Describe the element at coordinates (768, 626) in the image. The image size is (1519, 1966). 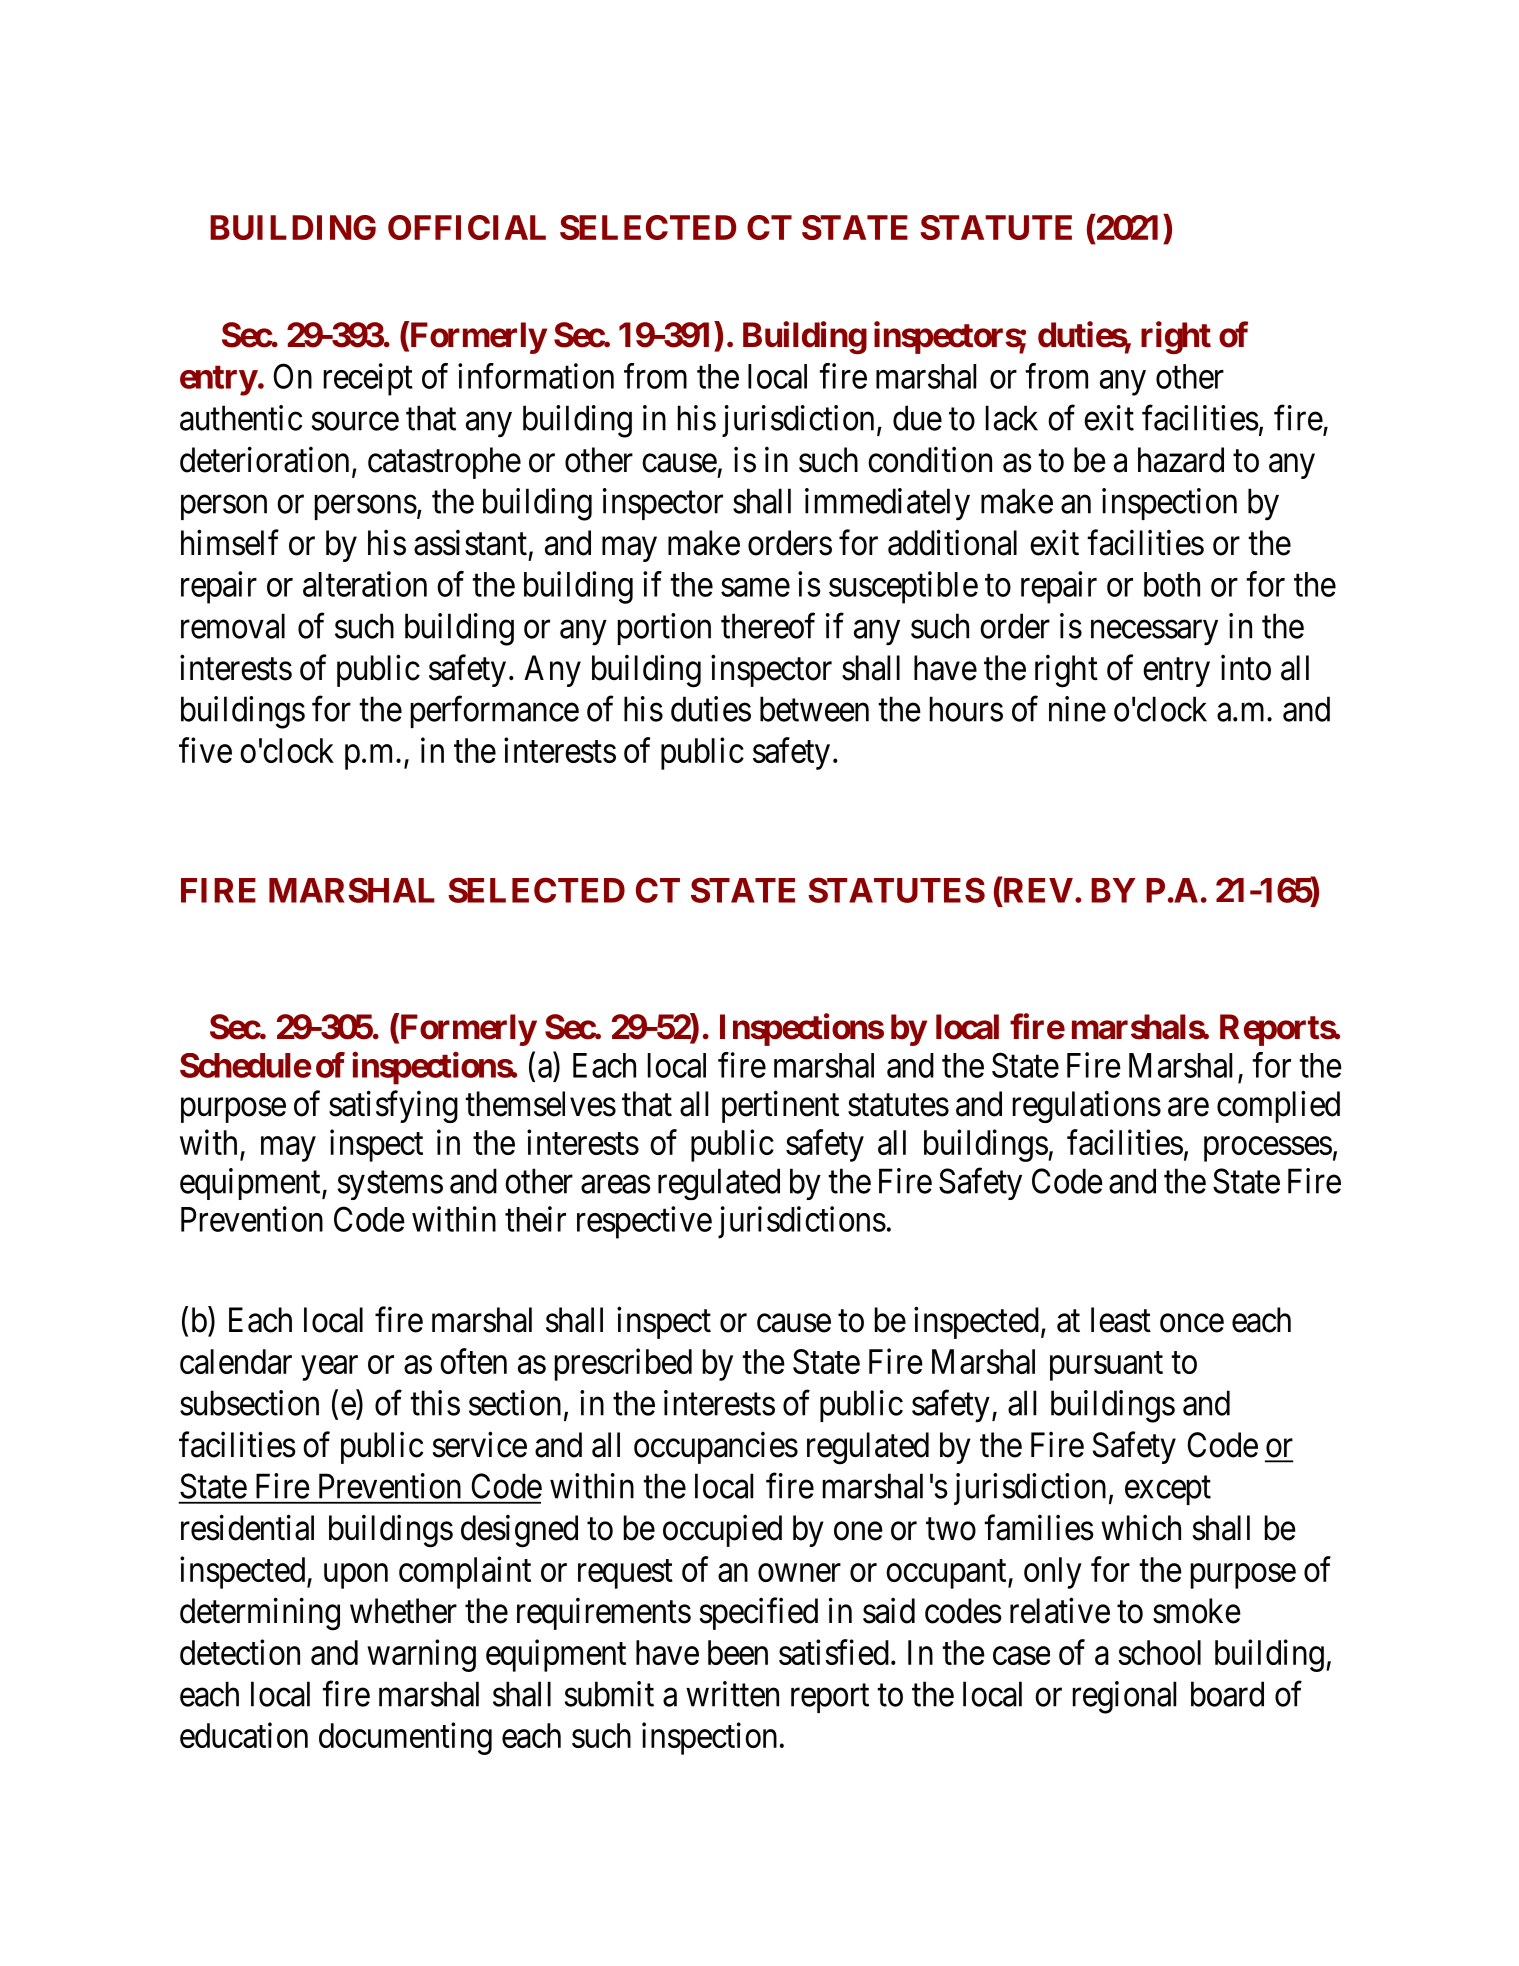
I see `thereof` at that location.
